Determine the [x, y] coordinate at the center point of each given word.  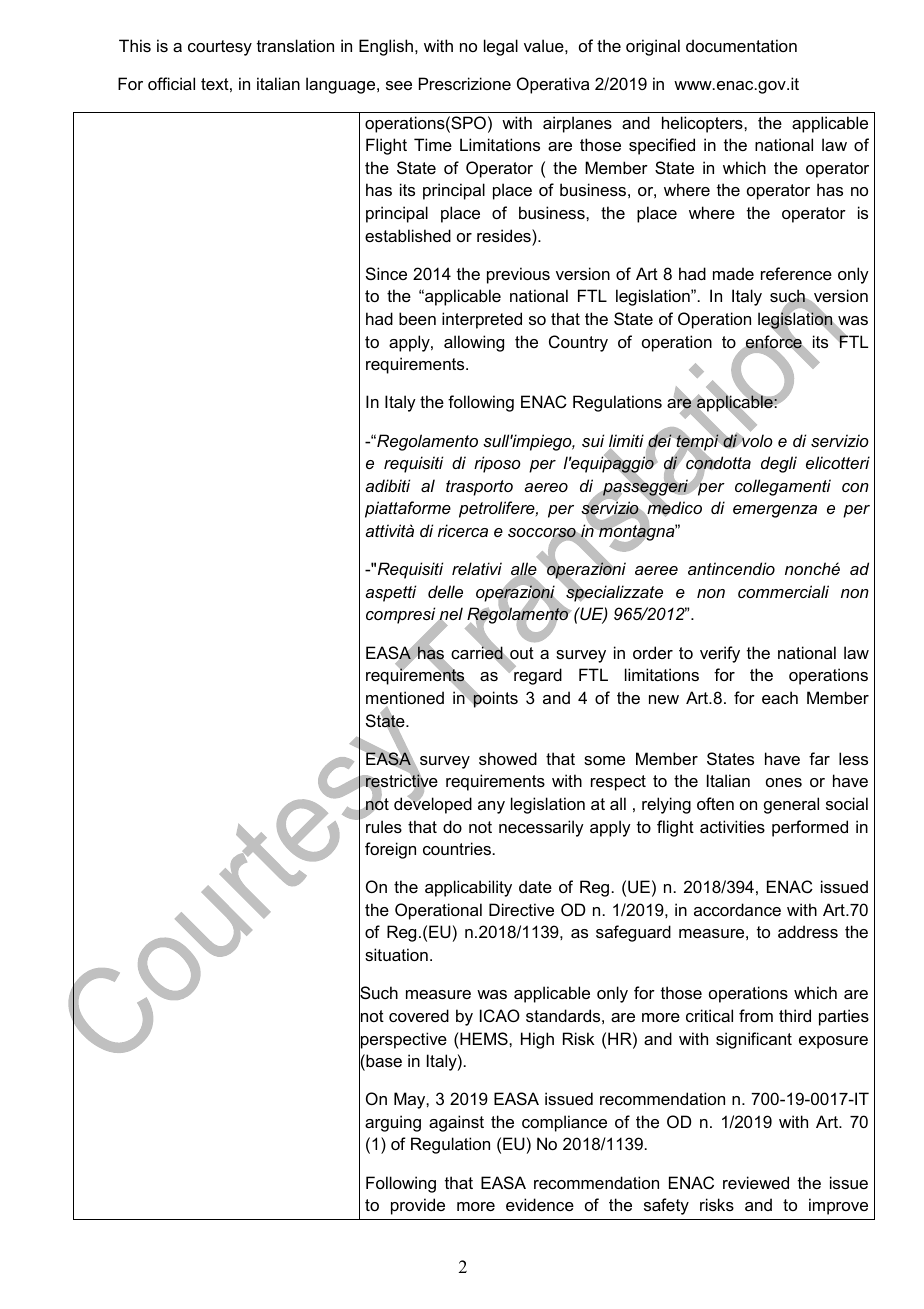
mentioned [405, 697]
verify [720, 654]
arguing [393, 1123]
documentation [741, 45]
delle [445, 591]
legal [501, 47]
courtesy [220, 48]
